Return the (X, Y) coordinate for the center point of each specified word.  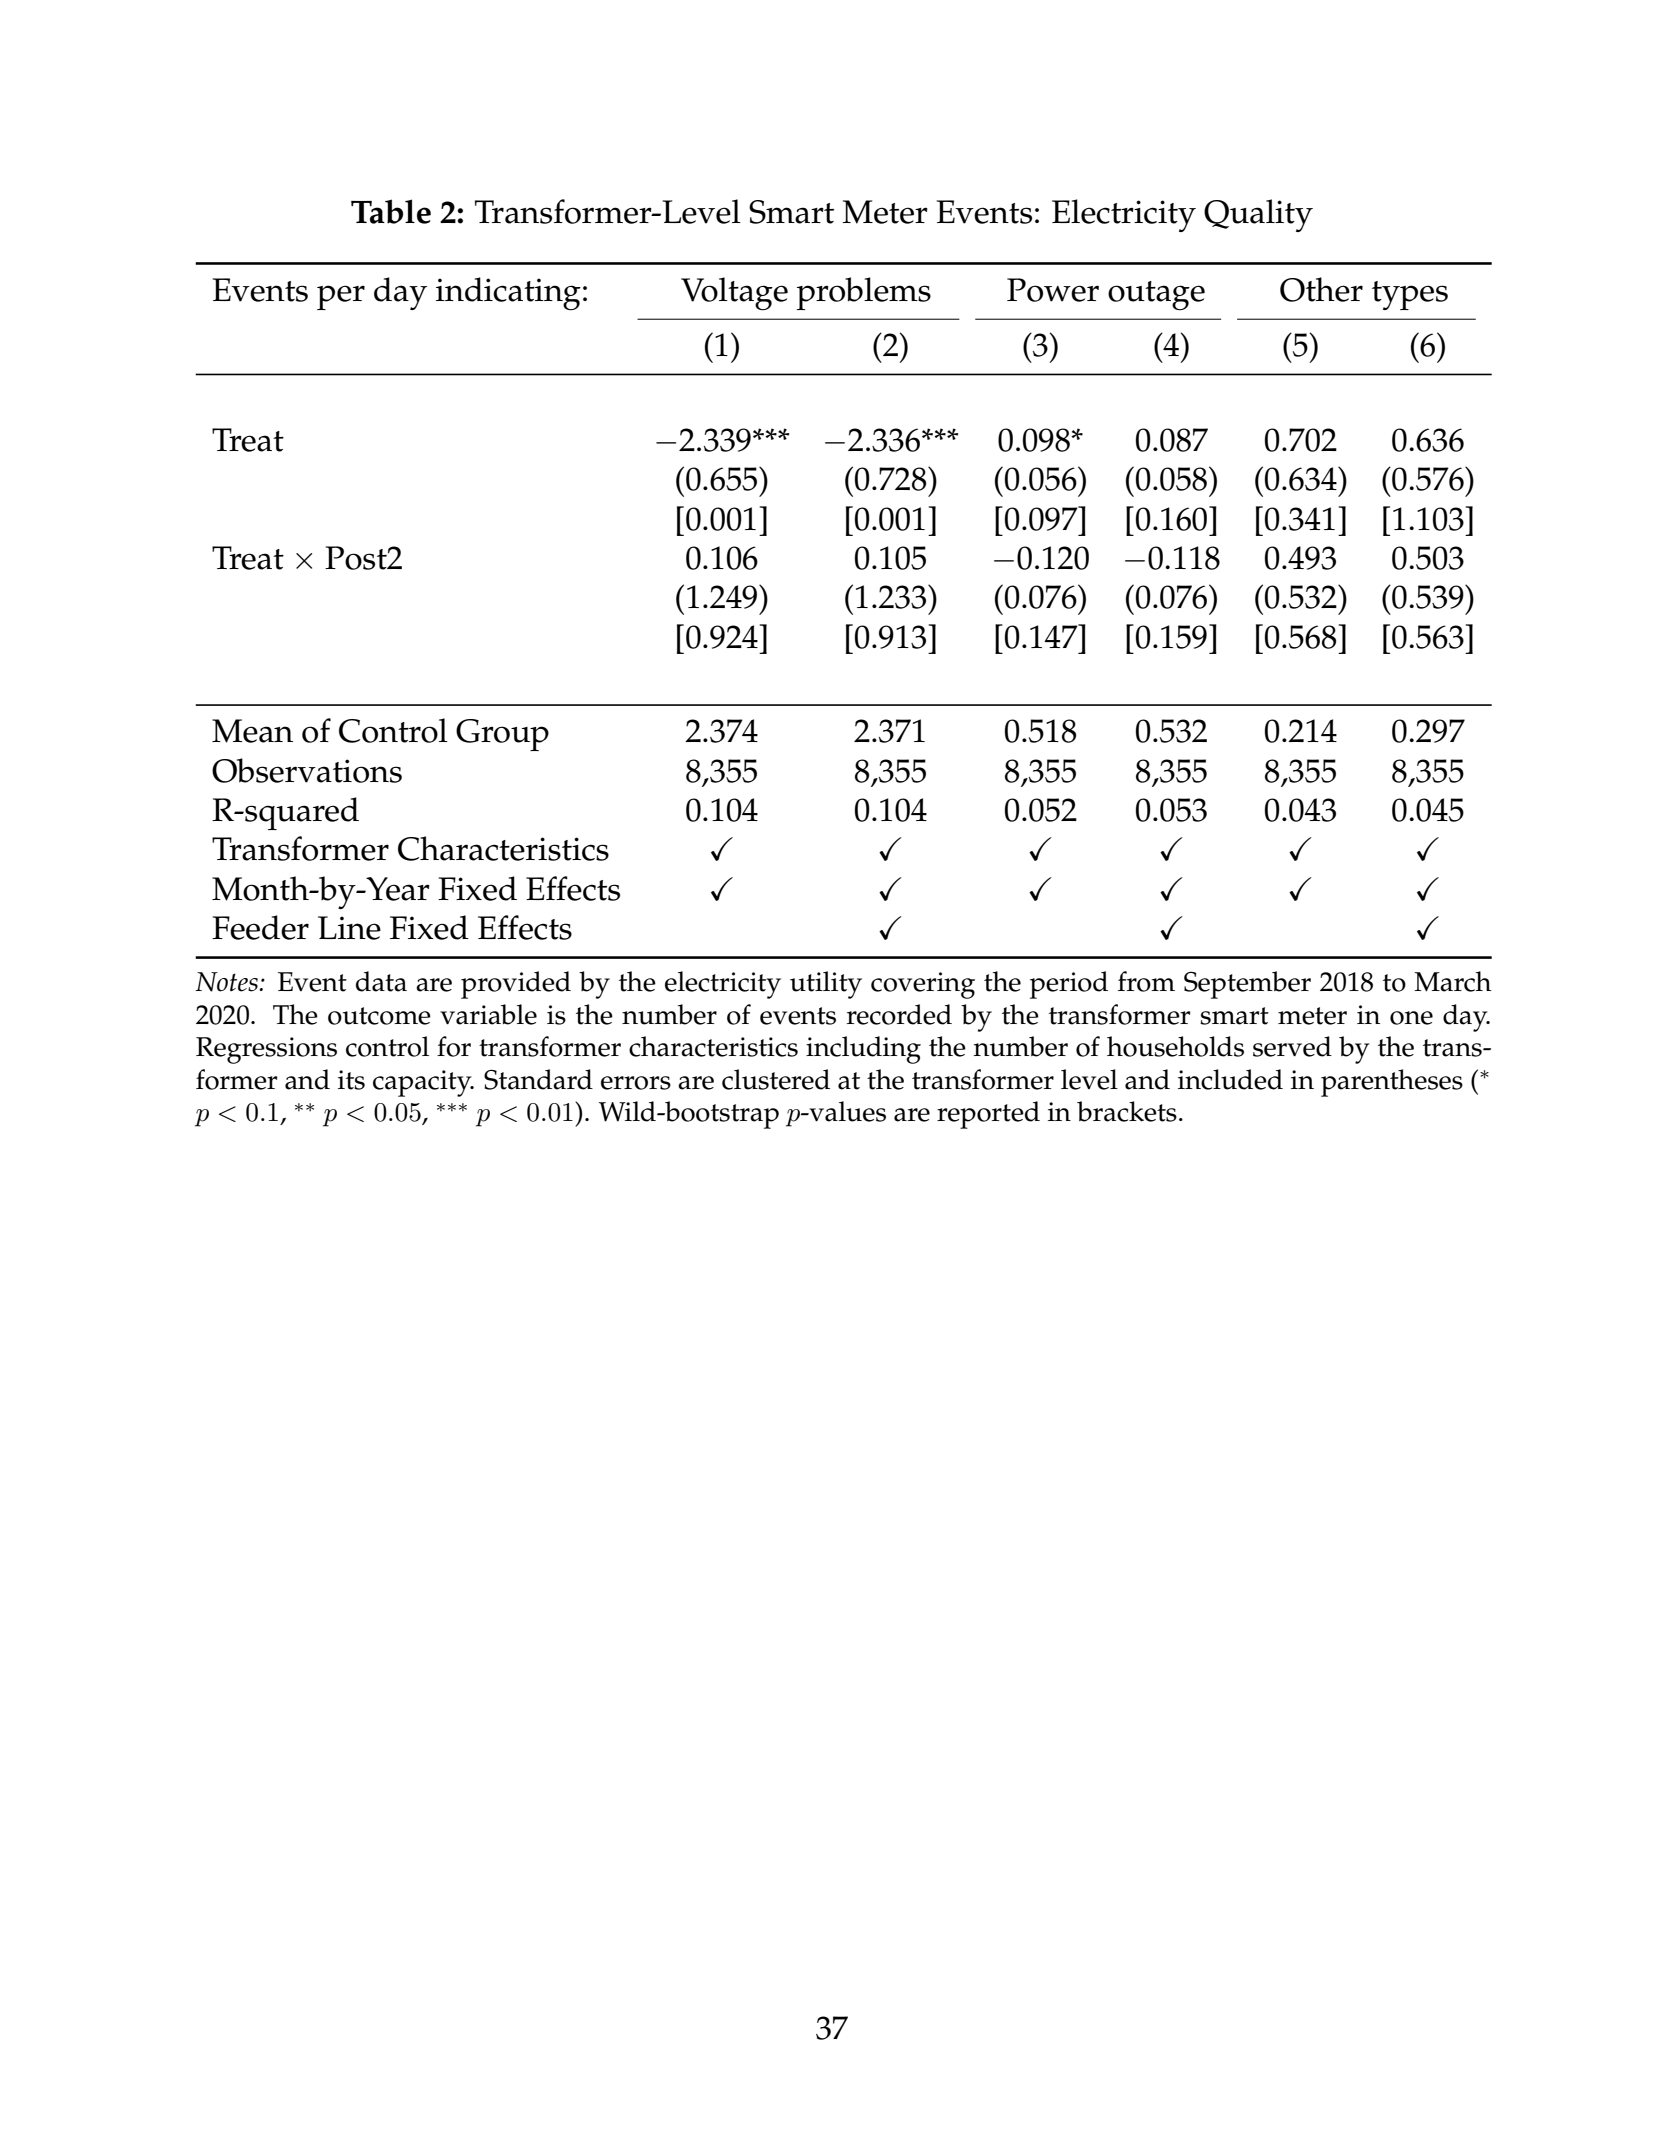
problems (864, 293)
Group (502, 735)
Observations (307, 770)
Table (391, 211)
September (1247, 985)
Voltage (734, 294)
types (1410, 295)
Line (349, 928)
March (1453, 981)
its (351, 1080)
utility (826, 985)
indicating (508, 294)
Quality (1258, 215)
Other (1321, 289)
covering (923, 985)
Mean (252, 731)
